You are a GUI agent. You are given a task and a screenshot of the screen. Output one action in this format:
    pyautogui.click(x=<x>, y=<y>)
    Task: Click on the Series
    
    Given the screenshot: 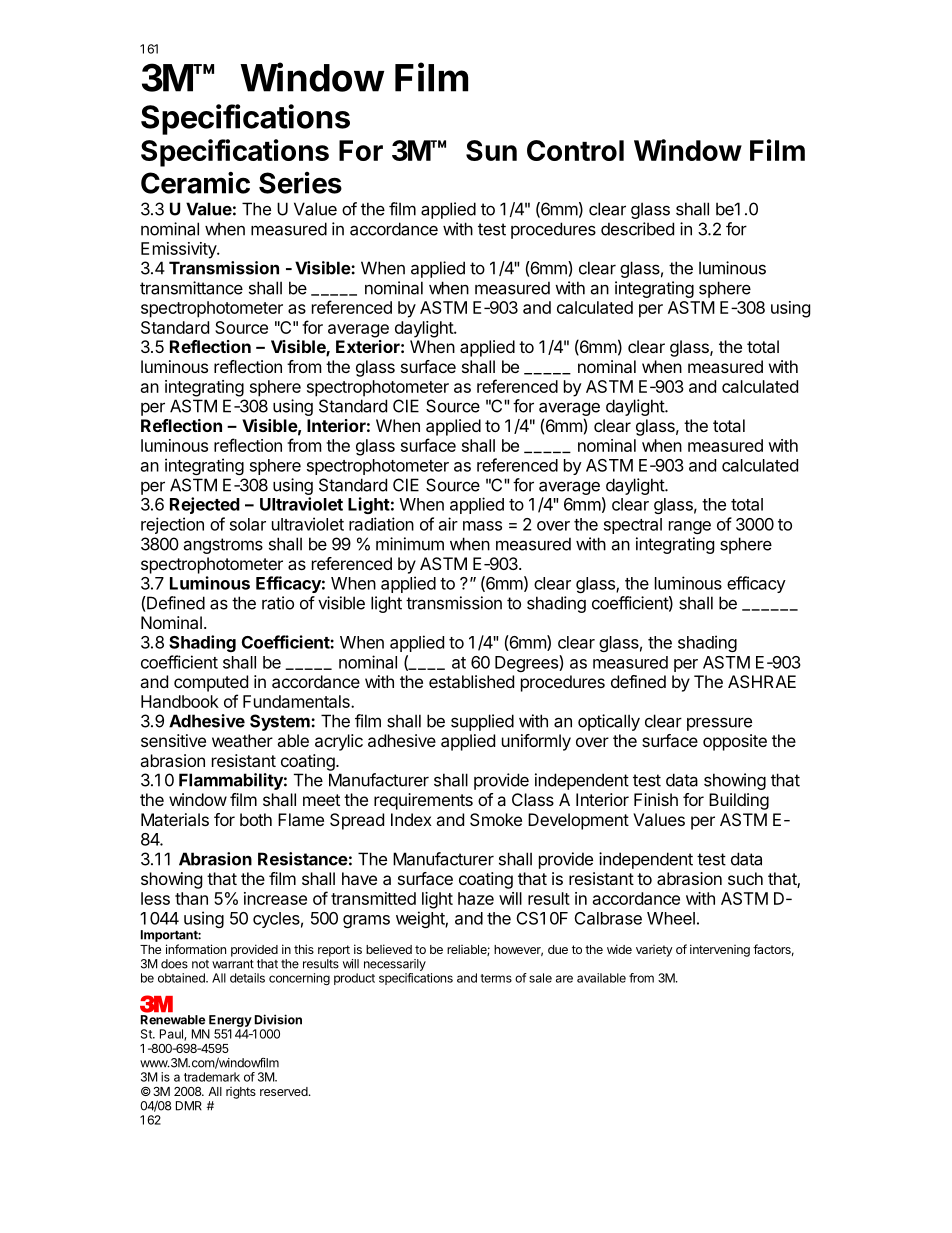 What is the action you would take?
    pyautogui.click(x=300, y=183)
